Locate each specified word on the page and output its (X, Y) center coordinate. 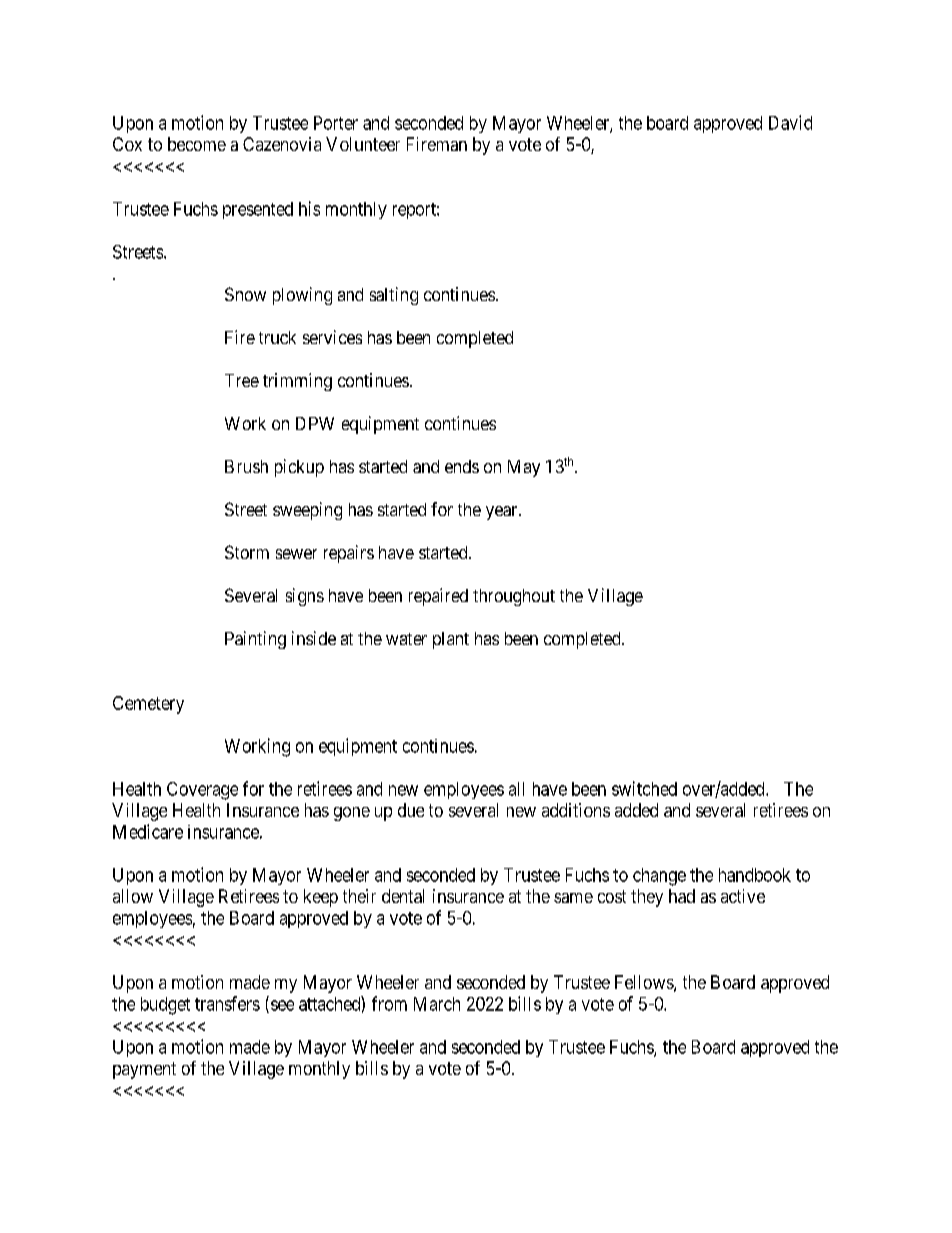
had (682, 896)
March (437, 1004)
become (197, 144)
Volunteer (363, 144)
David (790, 122)
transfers (227, 1003)
